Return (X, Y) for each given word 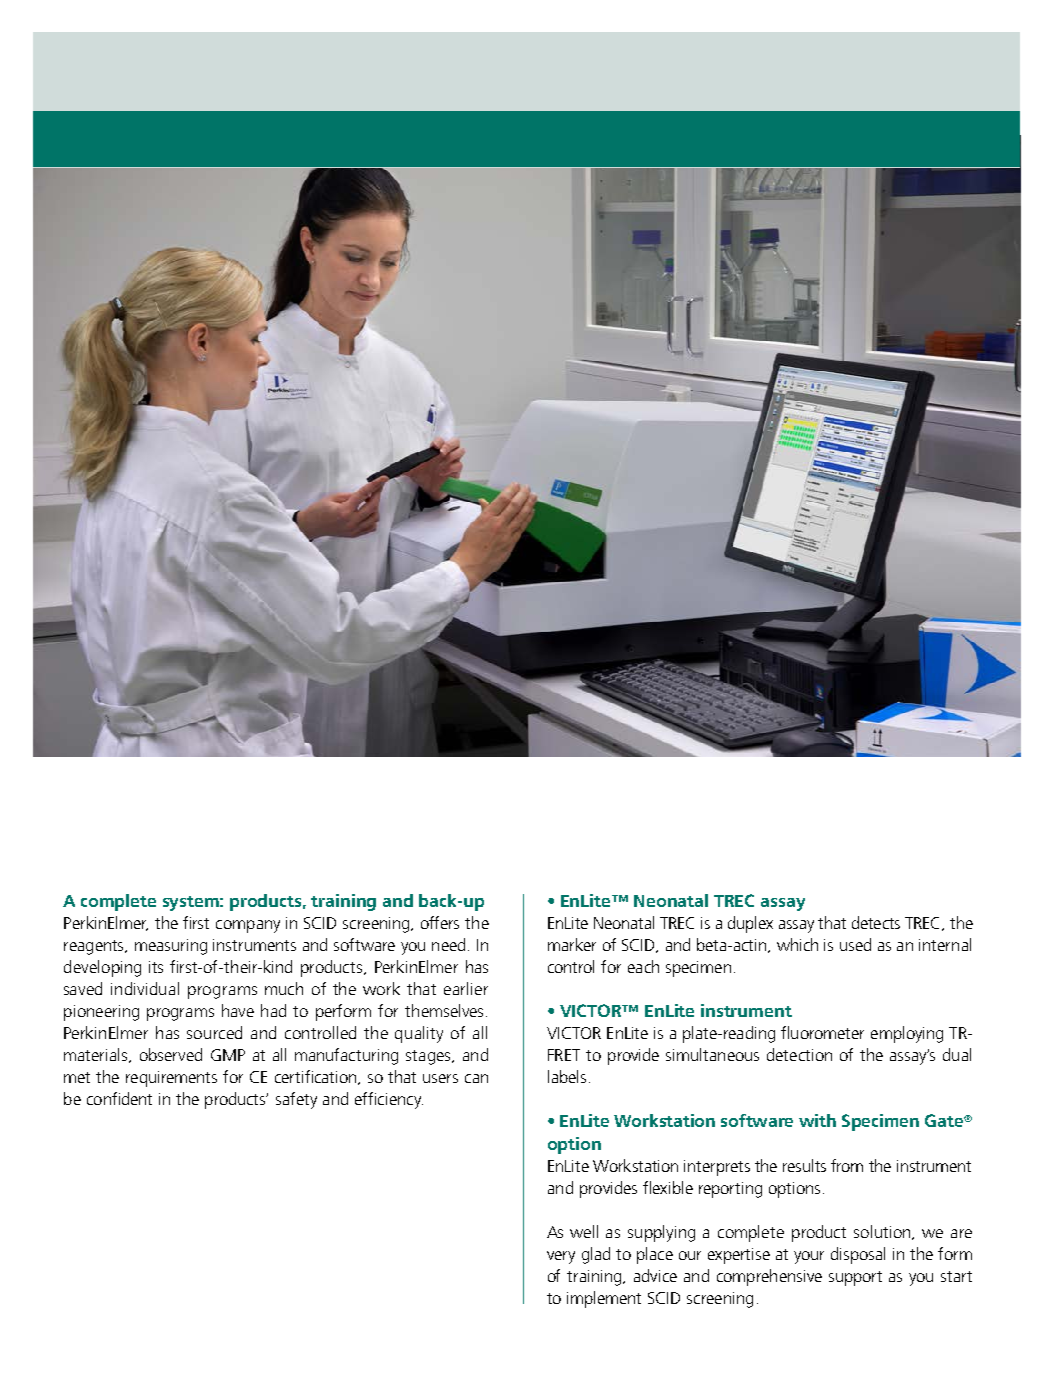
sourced (214, 1032)
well (584, 1231)
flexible (668, 1187)
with (817, 1120)
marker (572, 944)
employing (907, 1034)
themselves (444, 1010)
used (855, 944)
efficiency (389, 1100)
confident (119, 1098)
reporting (730, 1190)
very (561, 1257)
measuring (171, 947)
